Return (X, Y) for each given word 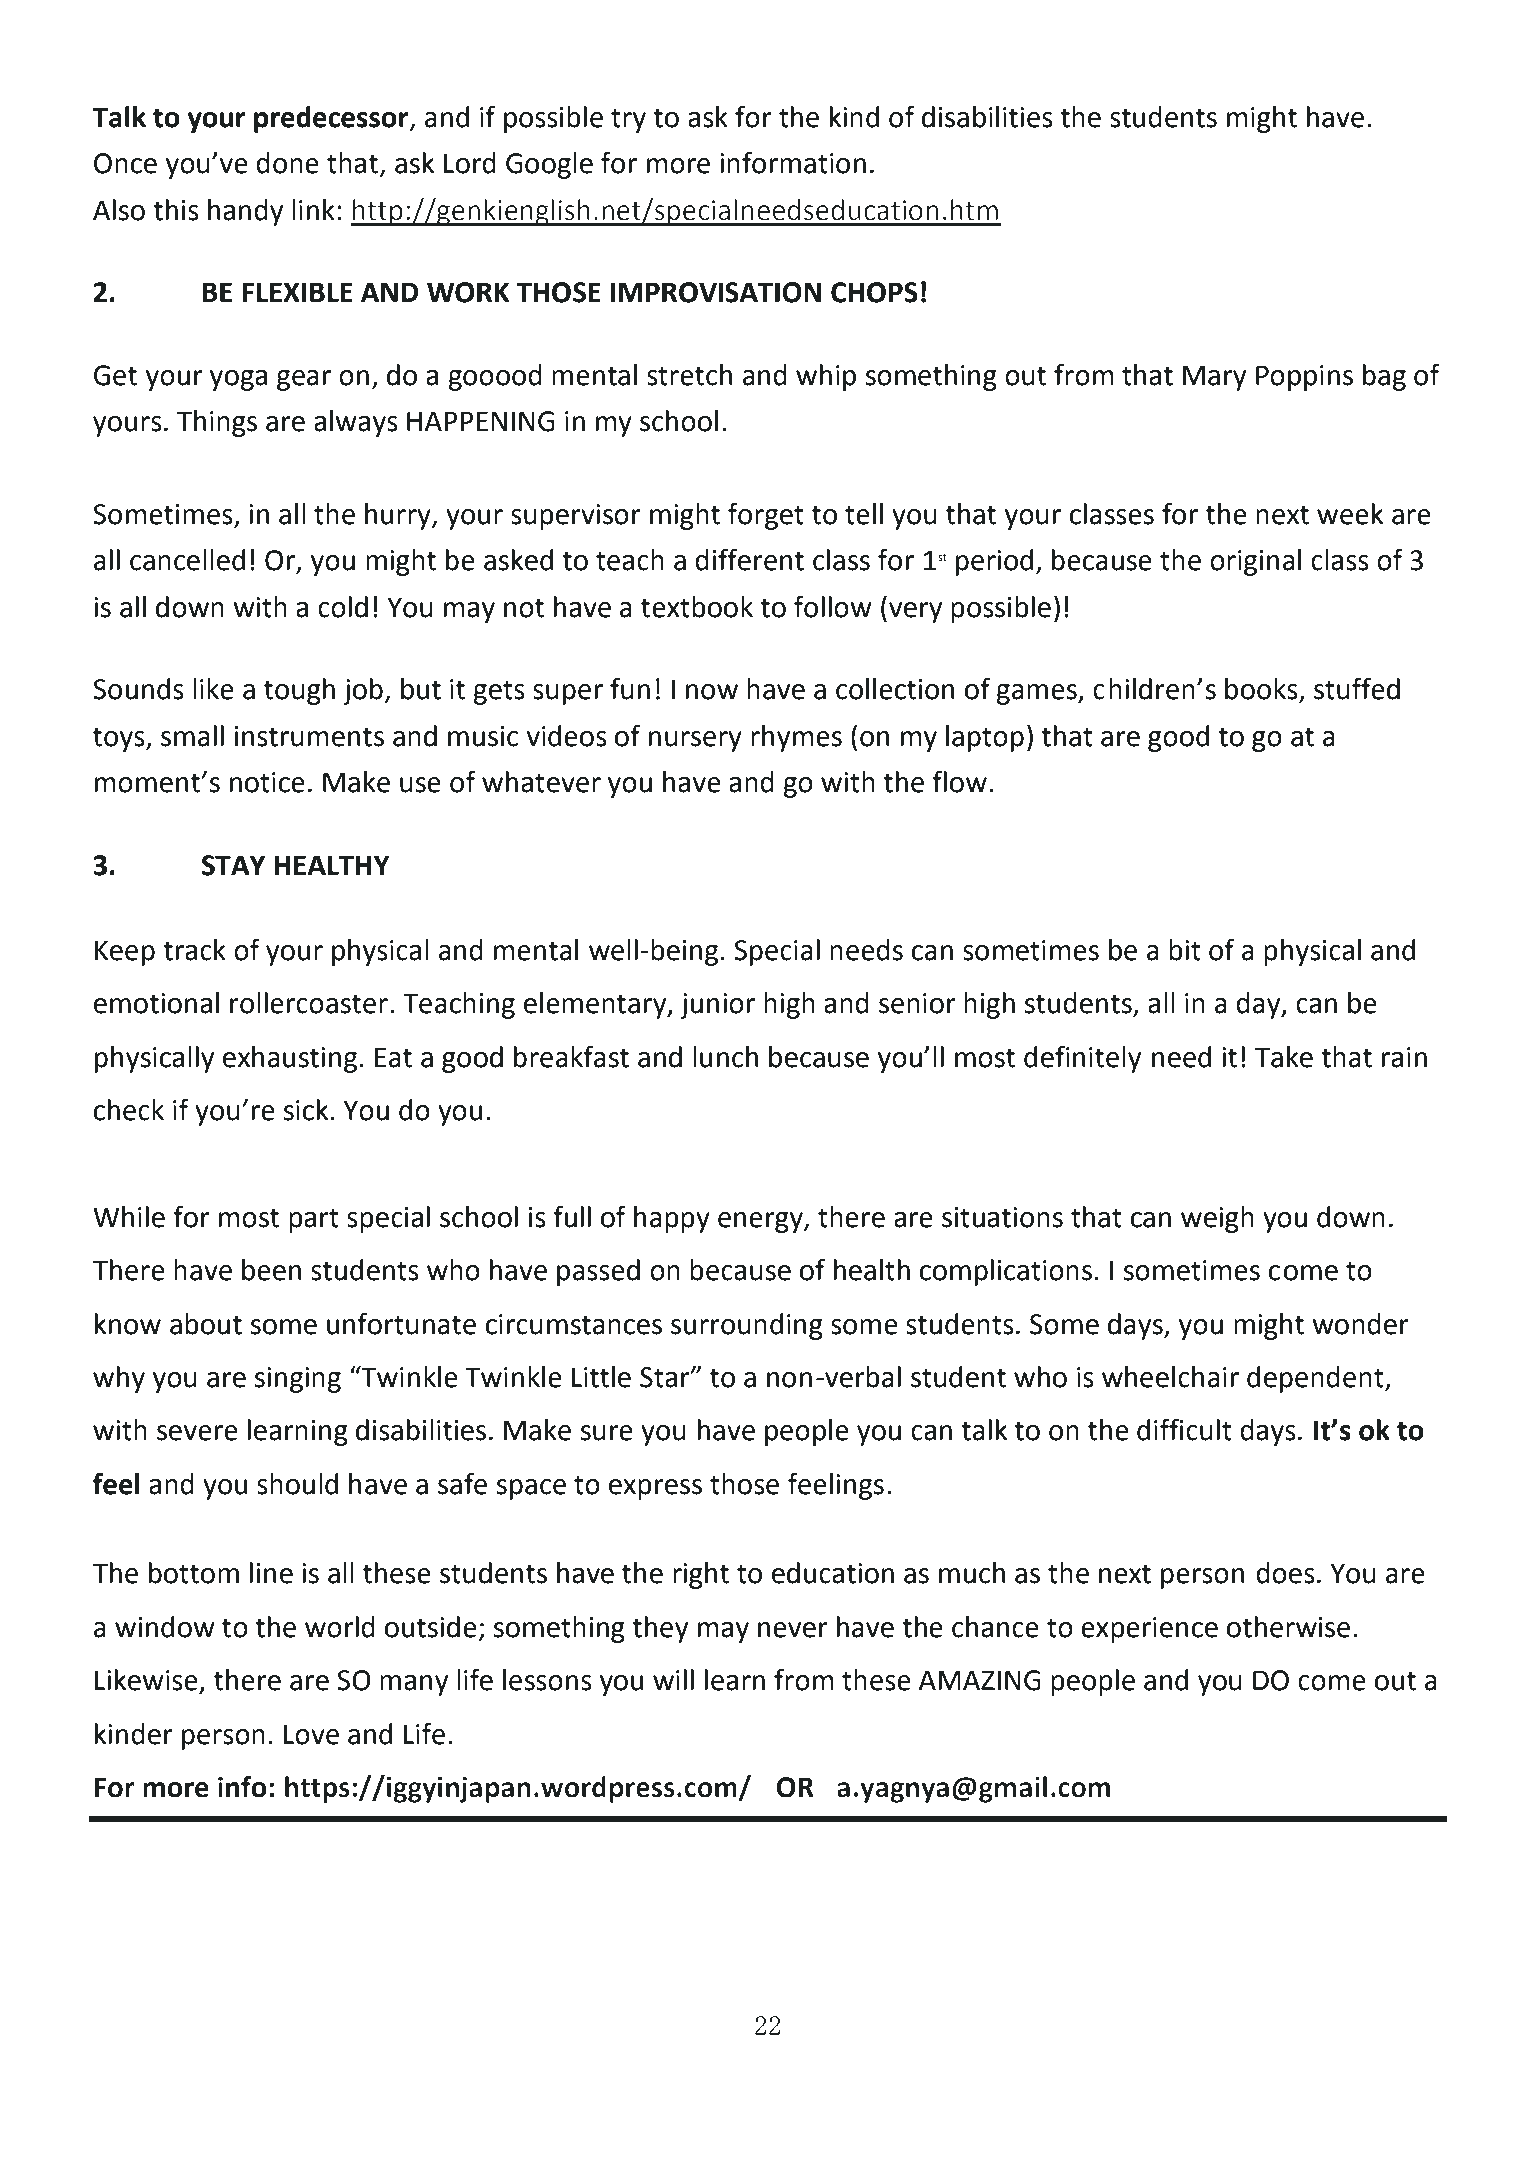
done (287, 163)
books (1262, 690)
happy (672, 1219)
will (673, 1679)
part (314, 1220)
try (628, 120)
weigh (1217, 1219)
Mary (1214, 378)
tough (299, 691)
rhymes (796, 738)
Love (311, 1734)
